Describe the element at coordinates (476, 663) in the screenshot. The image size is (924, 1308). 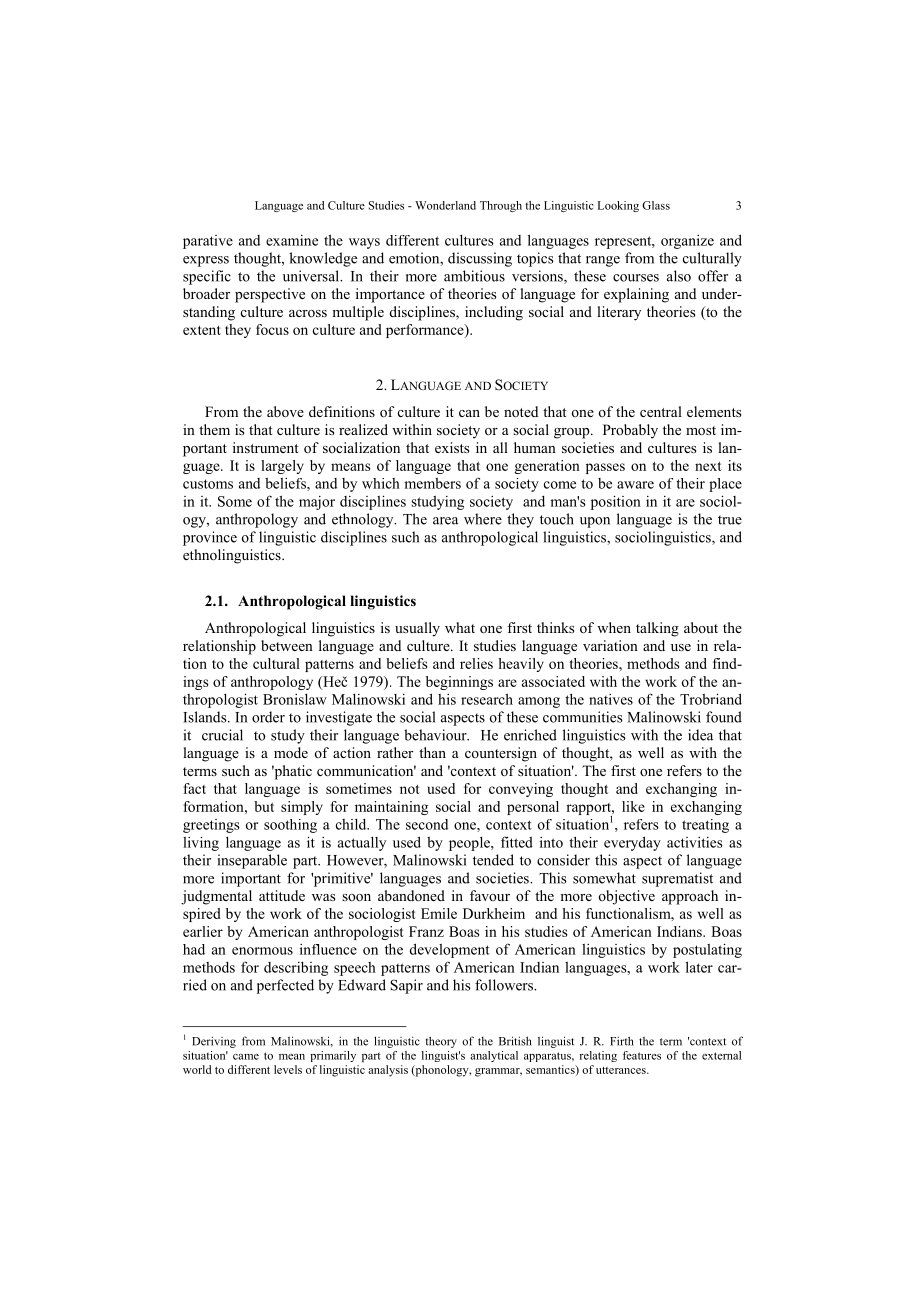
I see `relies` at that location.
